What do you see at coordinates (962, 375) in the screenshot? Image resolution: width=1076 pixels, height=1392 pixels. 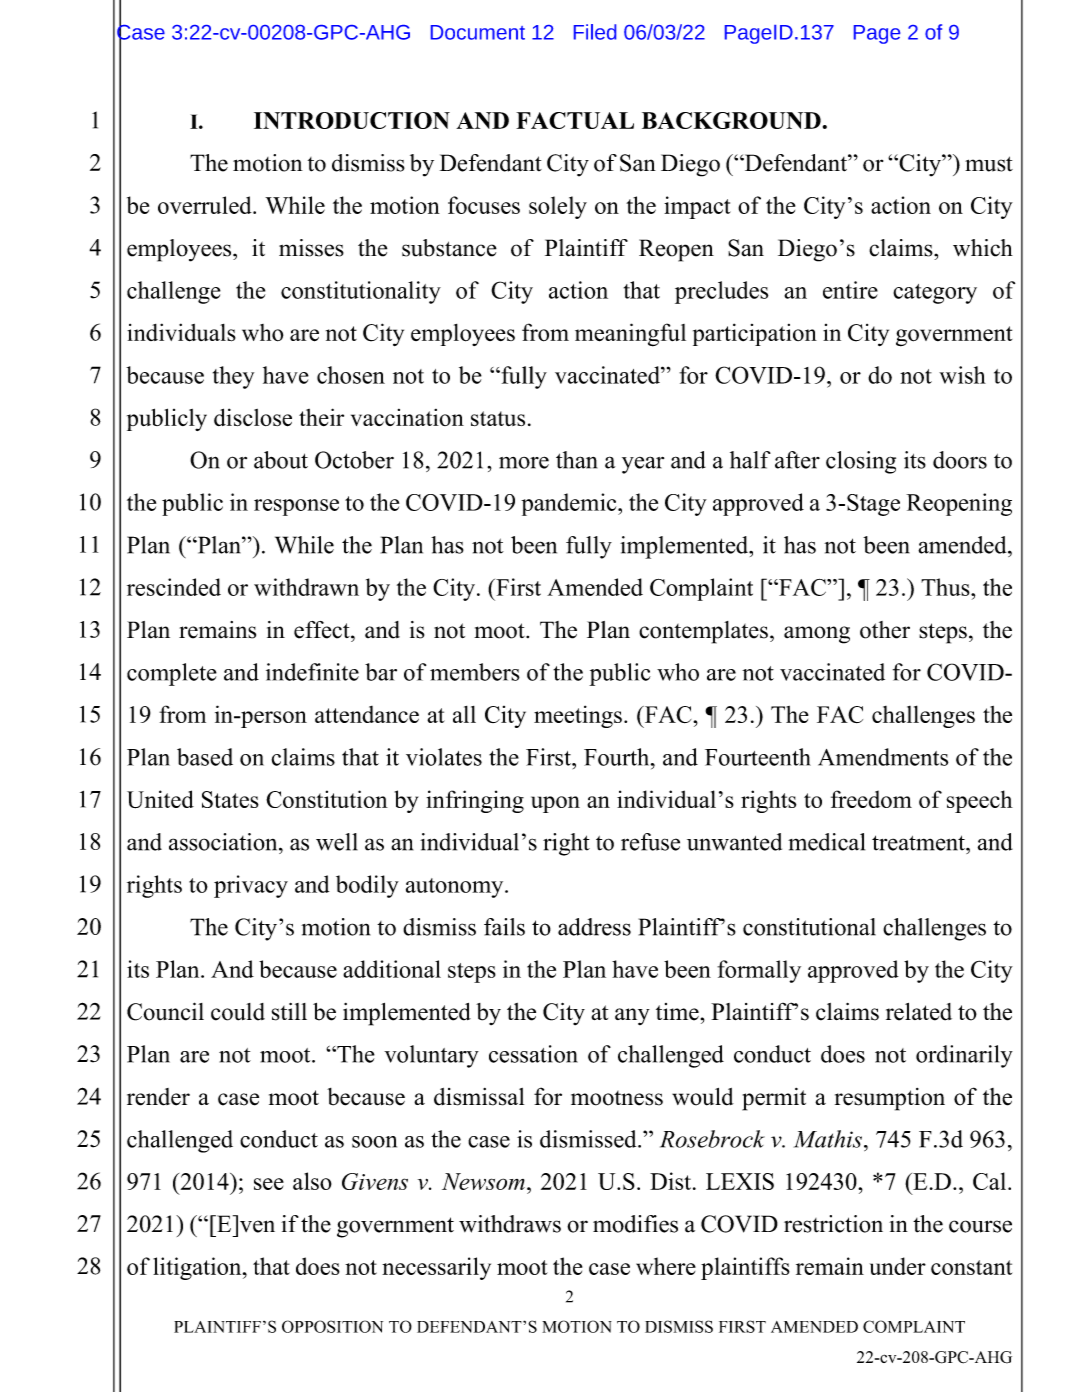 I see `wish` at bounding box center [962, 375].
